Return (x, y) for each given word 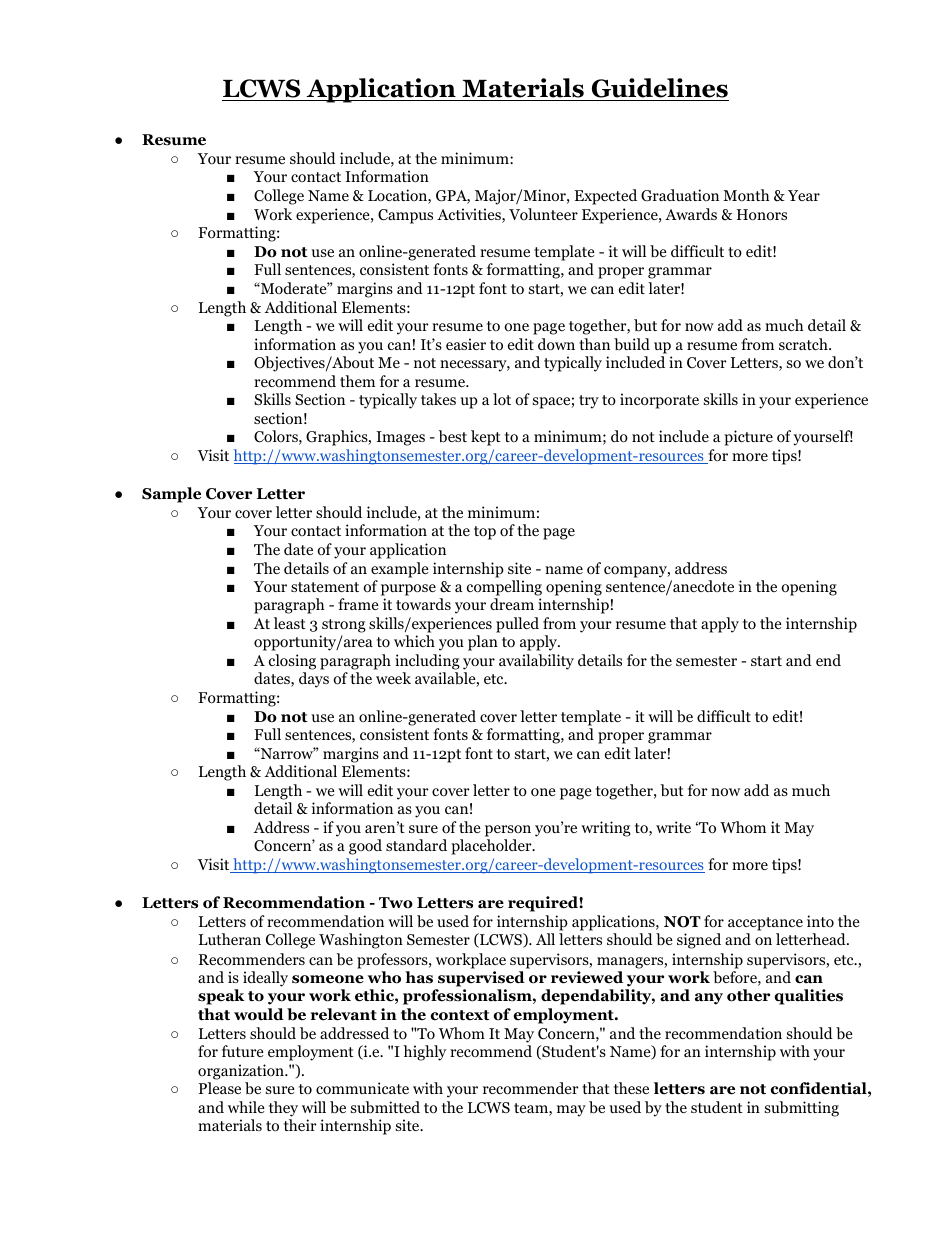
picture (748, 438)
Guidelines (659, 89)
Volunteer (543, 214)
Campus (405, 216)
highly (424, 1053)
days (314, 680)
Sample (171, 495)
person (508, 831)
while (246, 1107)
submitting (802, 1109)
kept (486, 438)
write (673, 827)
